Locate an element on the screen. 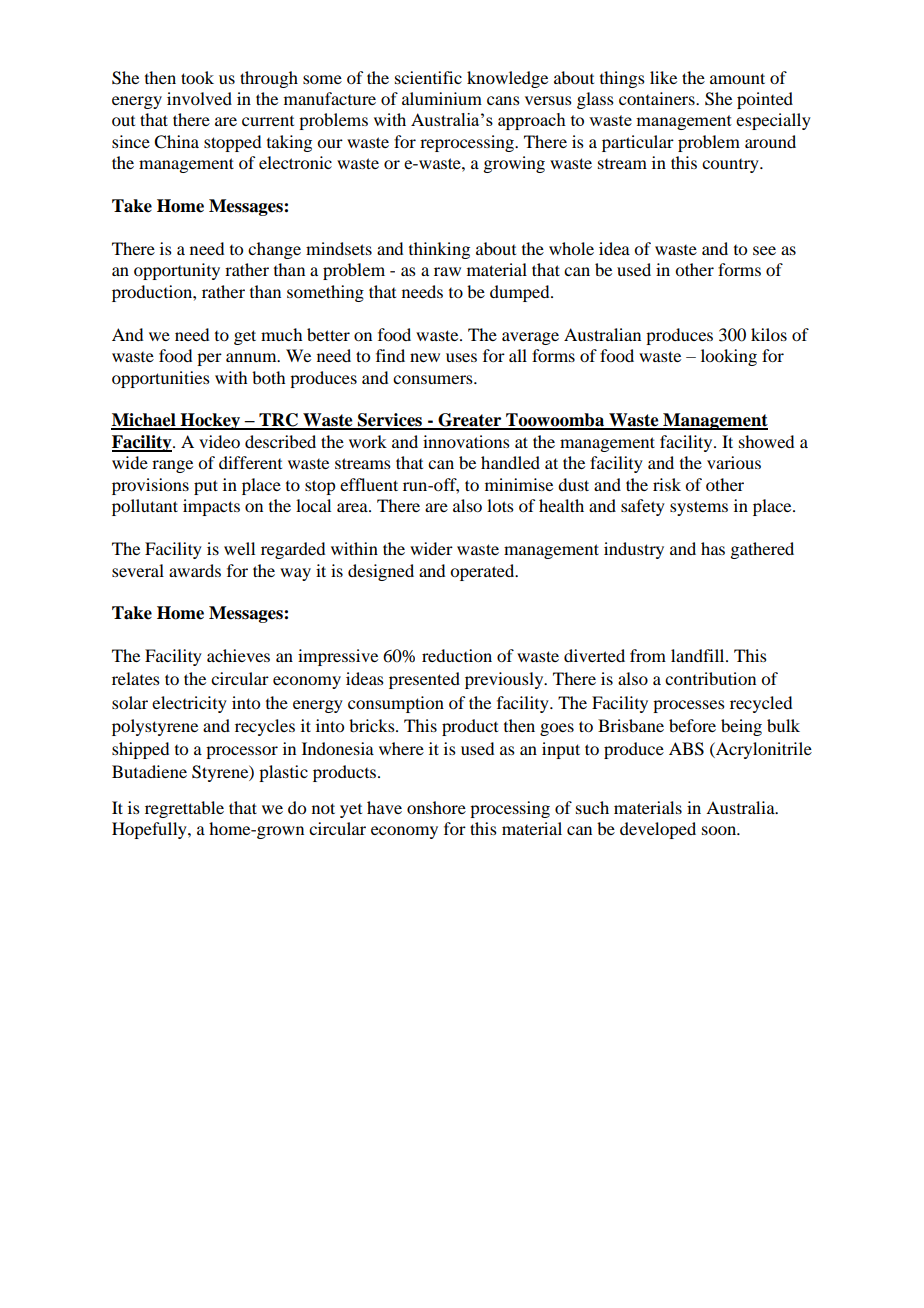  various is located at coordinates (734, 462).
